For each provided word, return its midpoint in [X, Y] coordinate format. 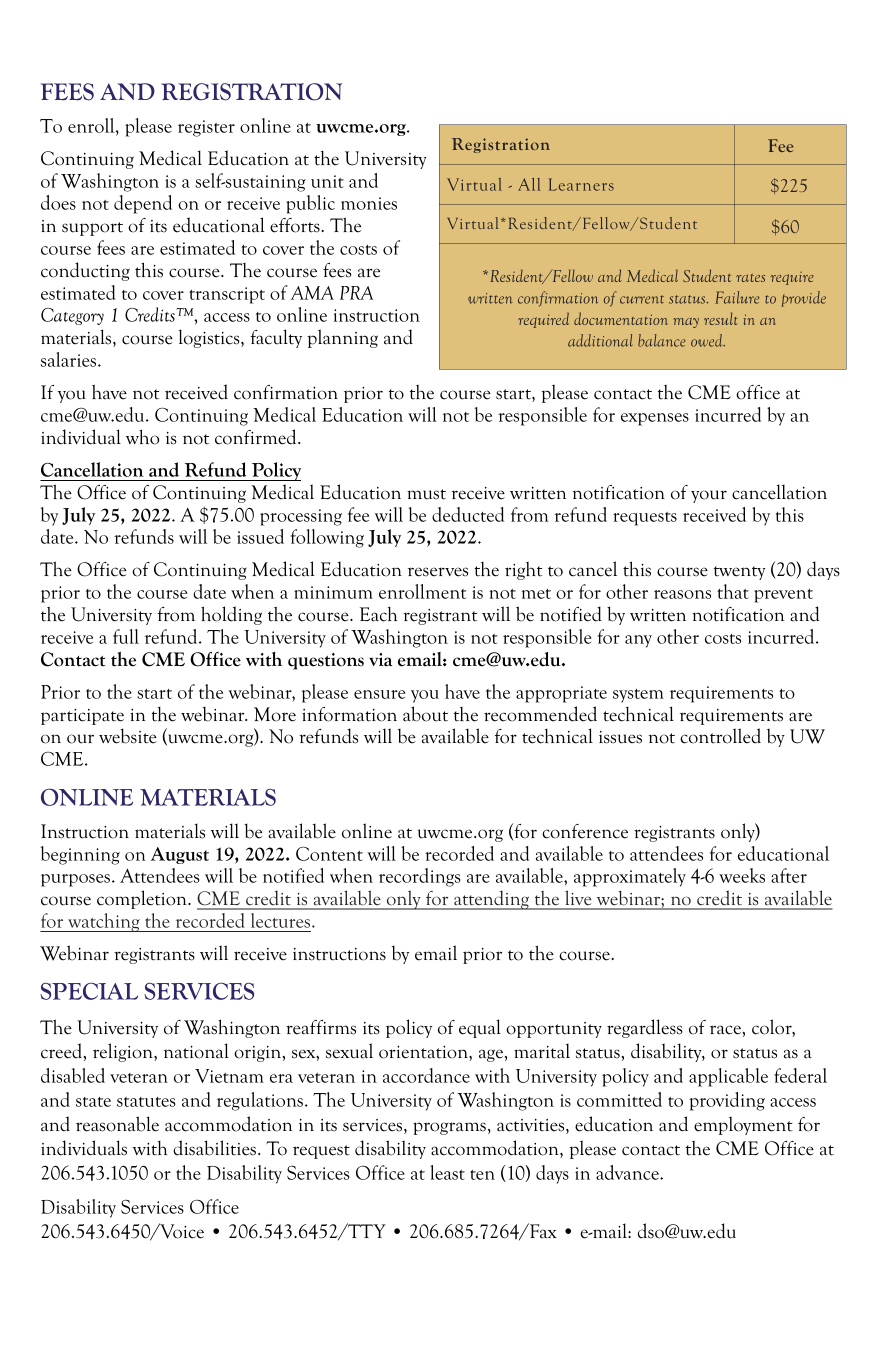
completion [143, 899]
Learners [581, 184]
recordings [420, 877]
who [142, 437]
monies [369, 203]
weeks [742, 875]
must [426, 494]
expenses [655, 419]
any [638, 641]
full [126, 636]
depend [143, 204]
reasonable [117, 1124]
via [381, 660]
